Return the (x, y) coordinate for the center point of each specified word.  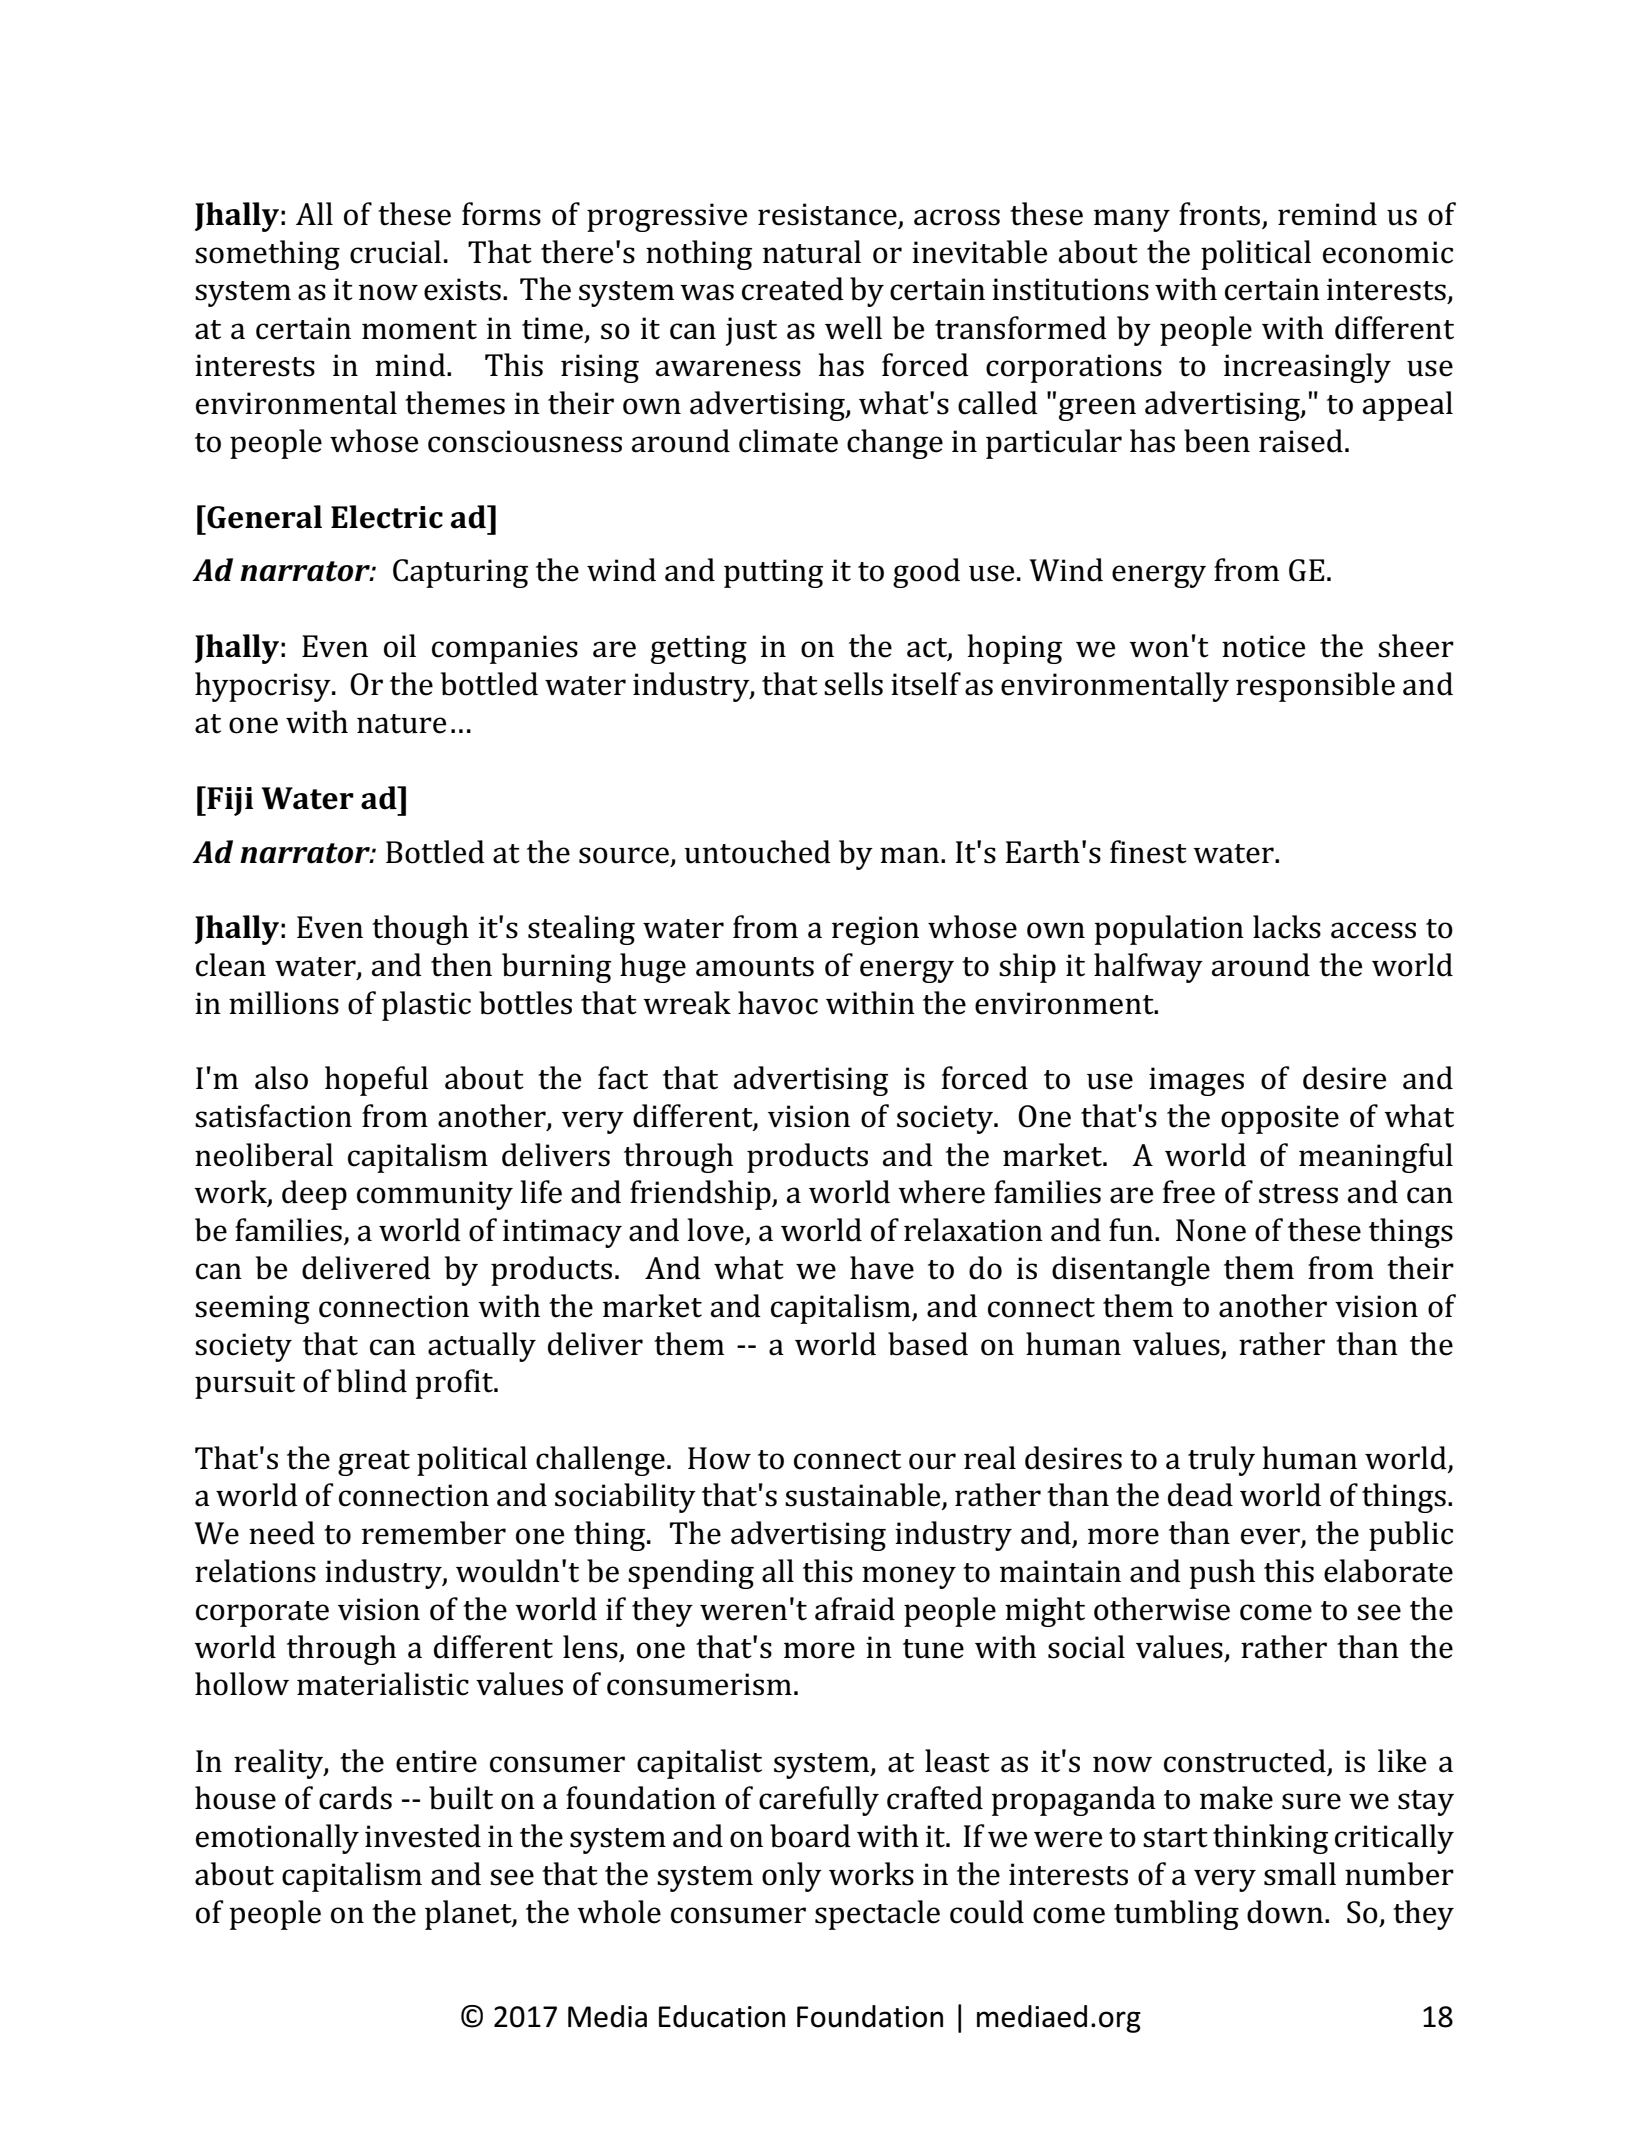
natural (812, 252)
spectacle (877, 1915)
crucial (395, 252)
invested (423, 1836)
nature (401, 724)
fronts (1221, 215)
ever (1271, 1537)
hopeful (376, 1081)
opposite (1280, 1119)
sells (853, 684)
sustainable (864, 1496)
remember (434, 1533)
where (941, 1192)
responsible (1315, 687)
